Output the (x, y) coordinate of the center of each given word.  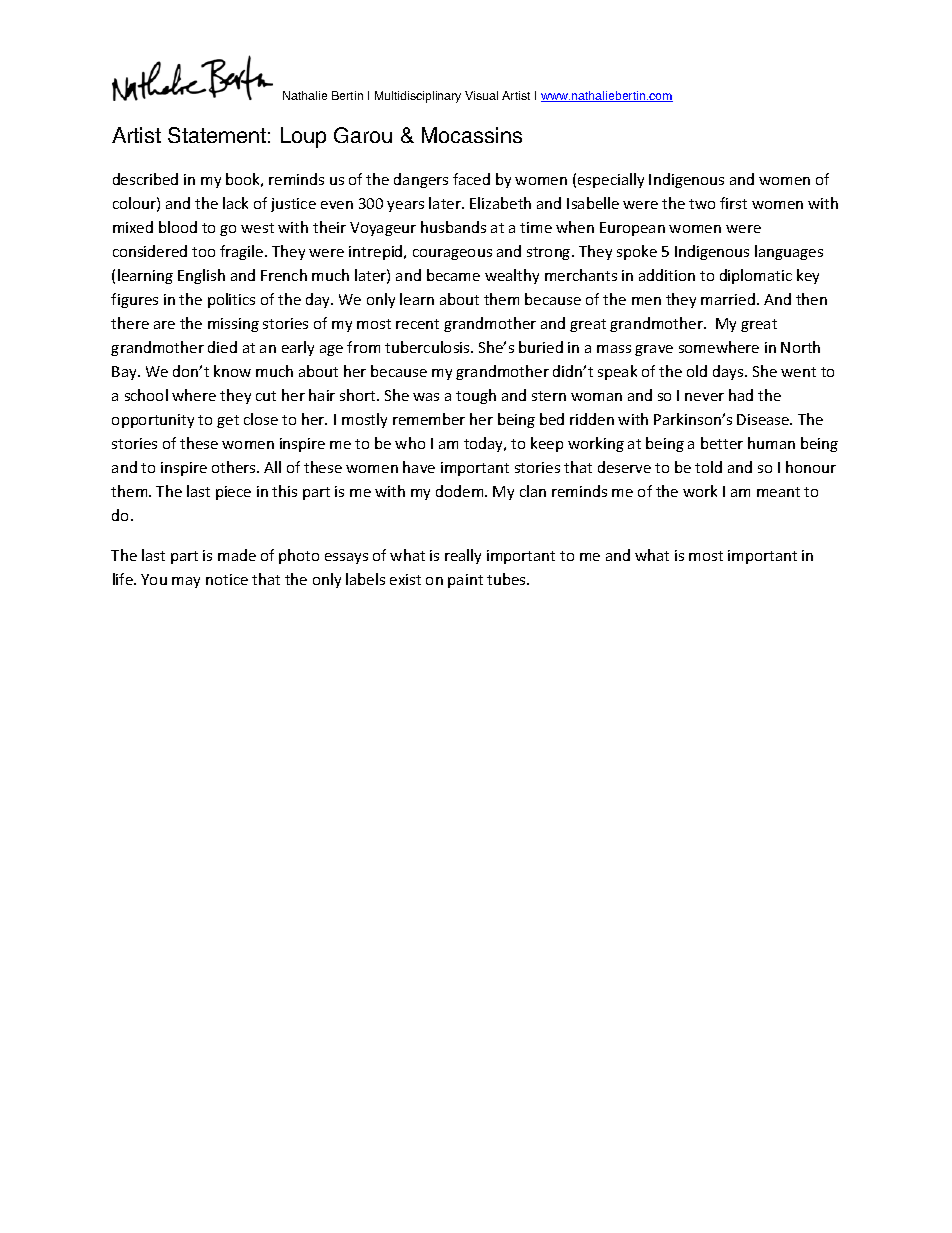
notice (227, 579)
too (203, 252)
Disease (764, 419)
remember (429, 419)
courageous (452, 254)
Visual (481, 95)
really (463, 556)
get (228, 421)
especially (611, 180)
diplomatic (756, 276)
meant (778, 492)
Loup (303, 137)
